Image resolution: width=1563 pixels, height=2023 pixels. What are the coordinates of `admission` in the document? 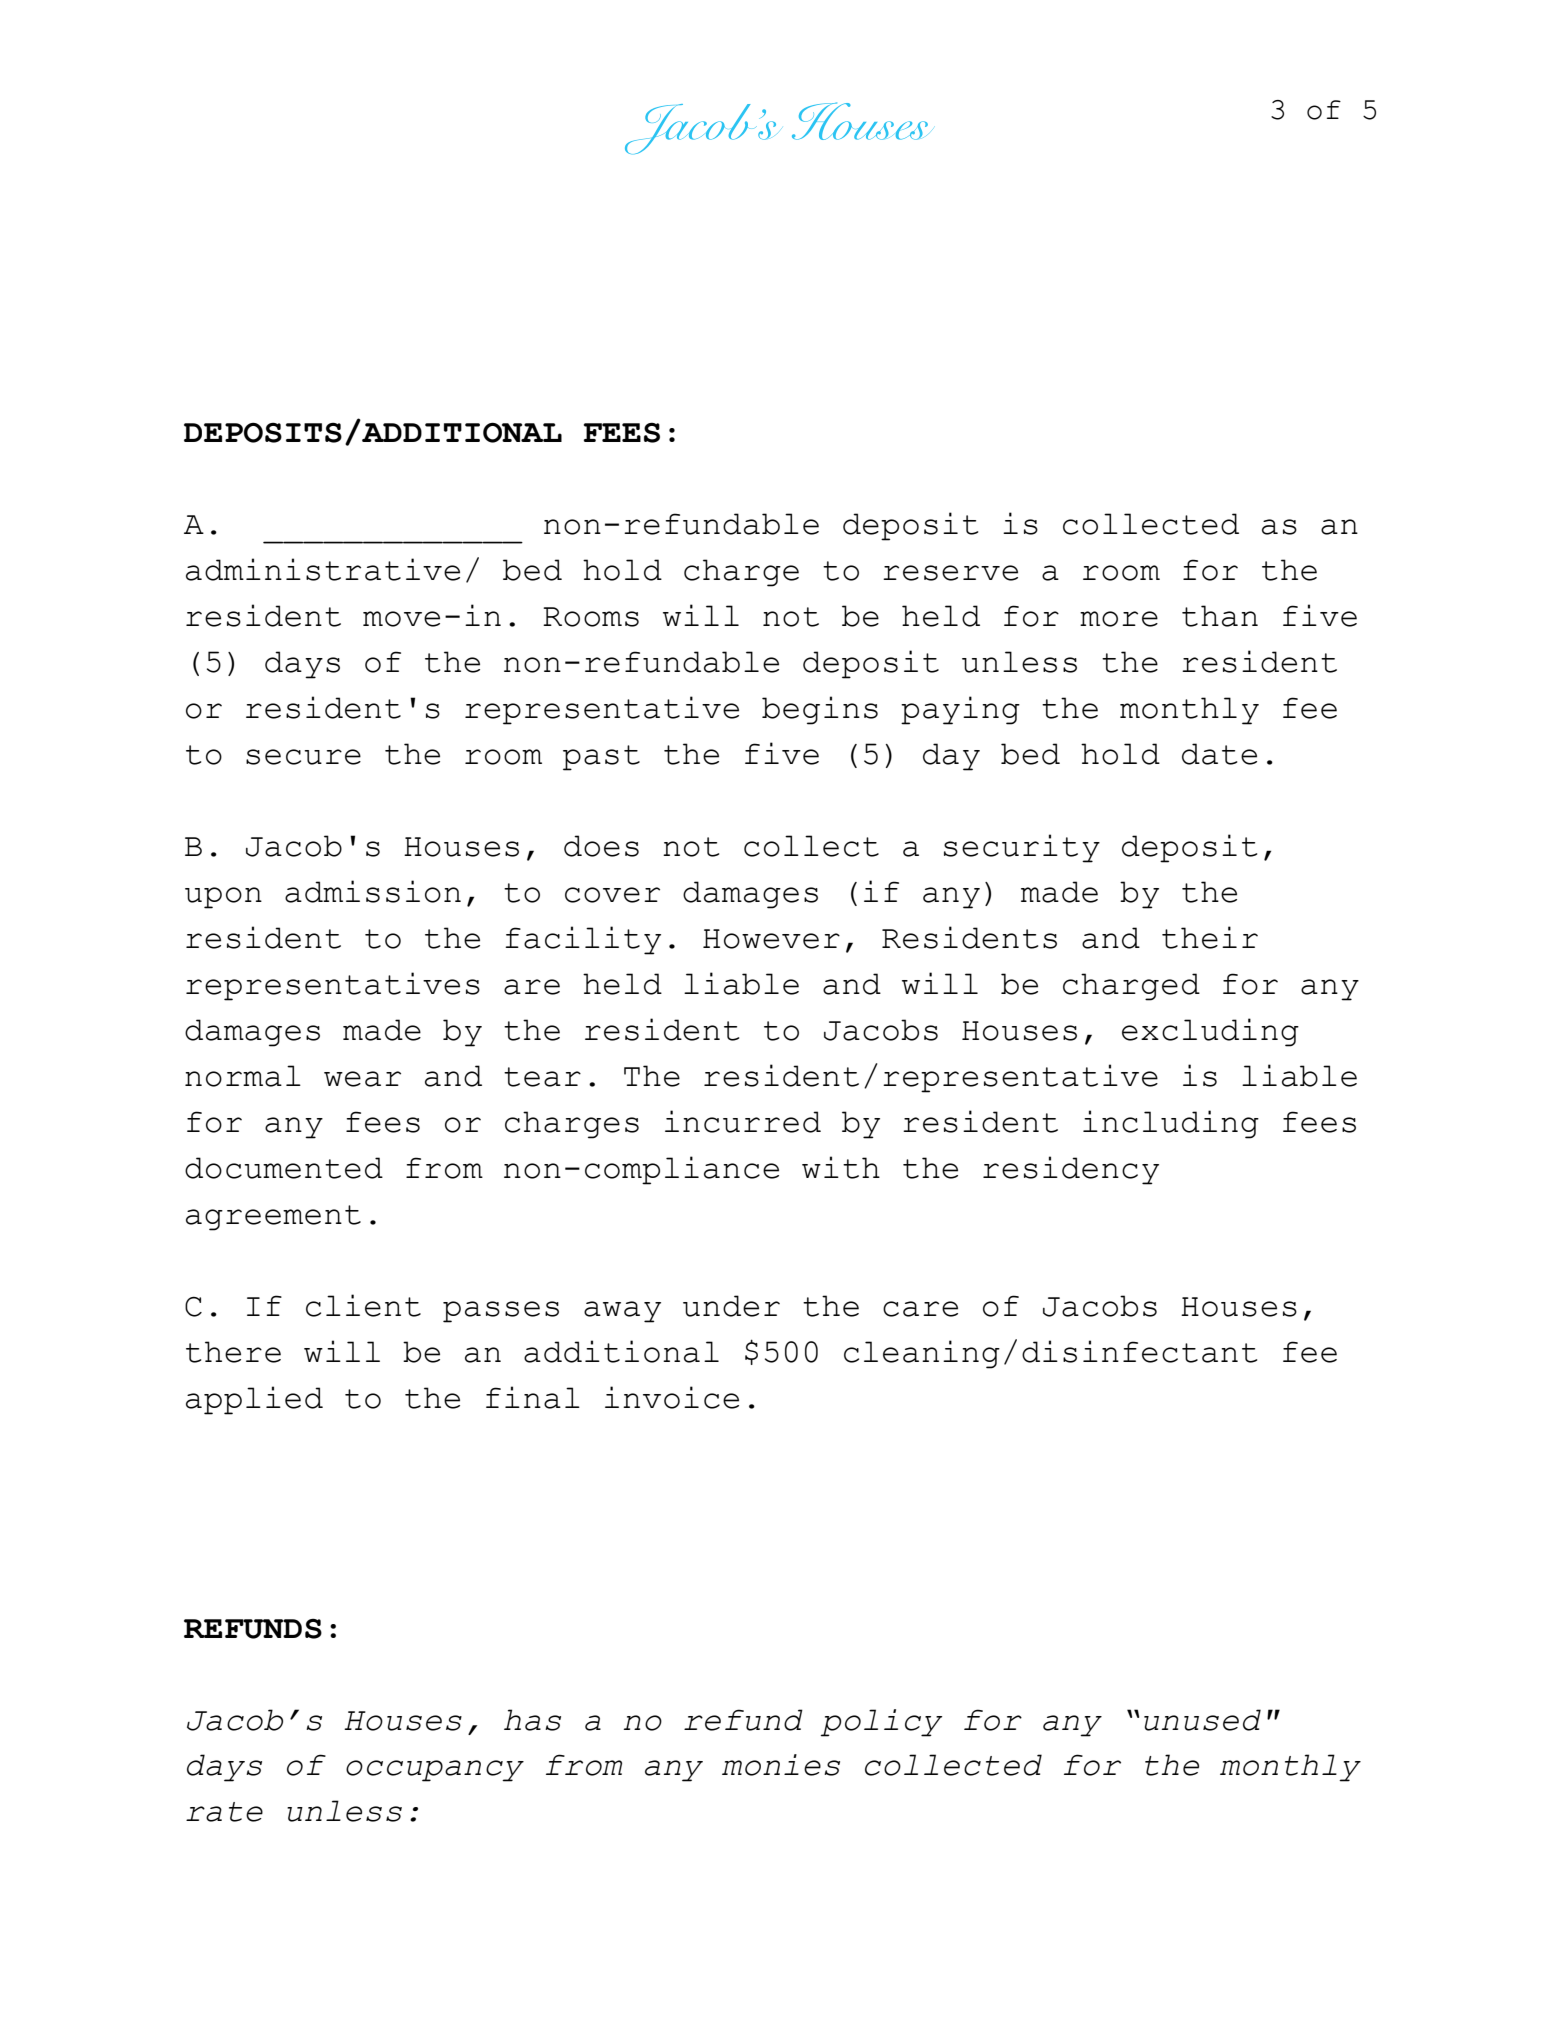 It's located at (373, 891).
